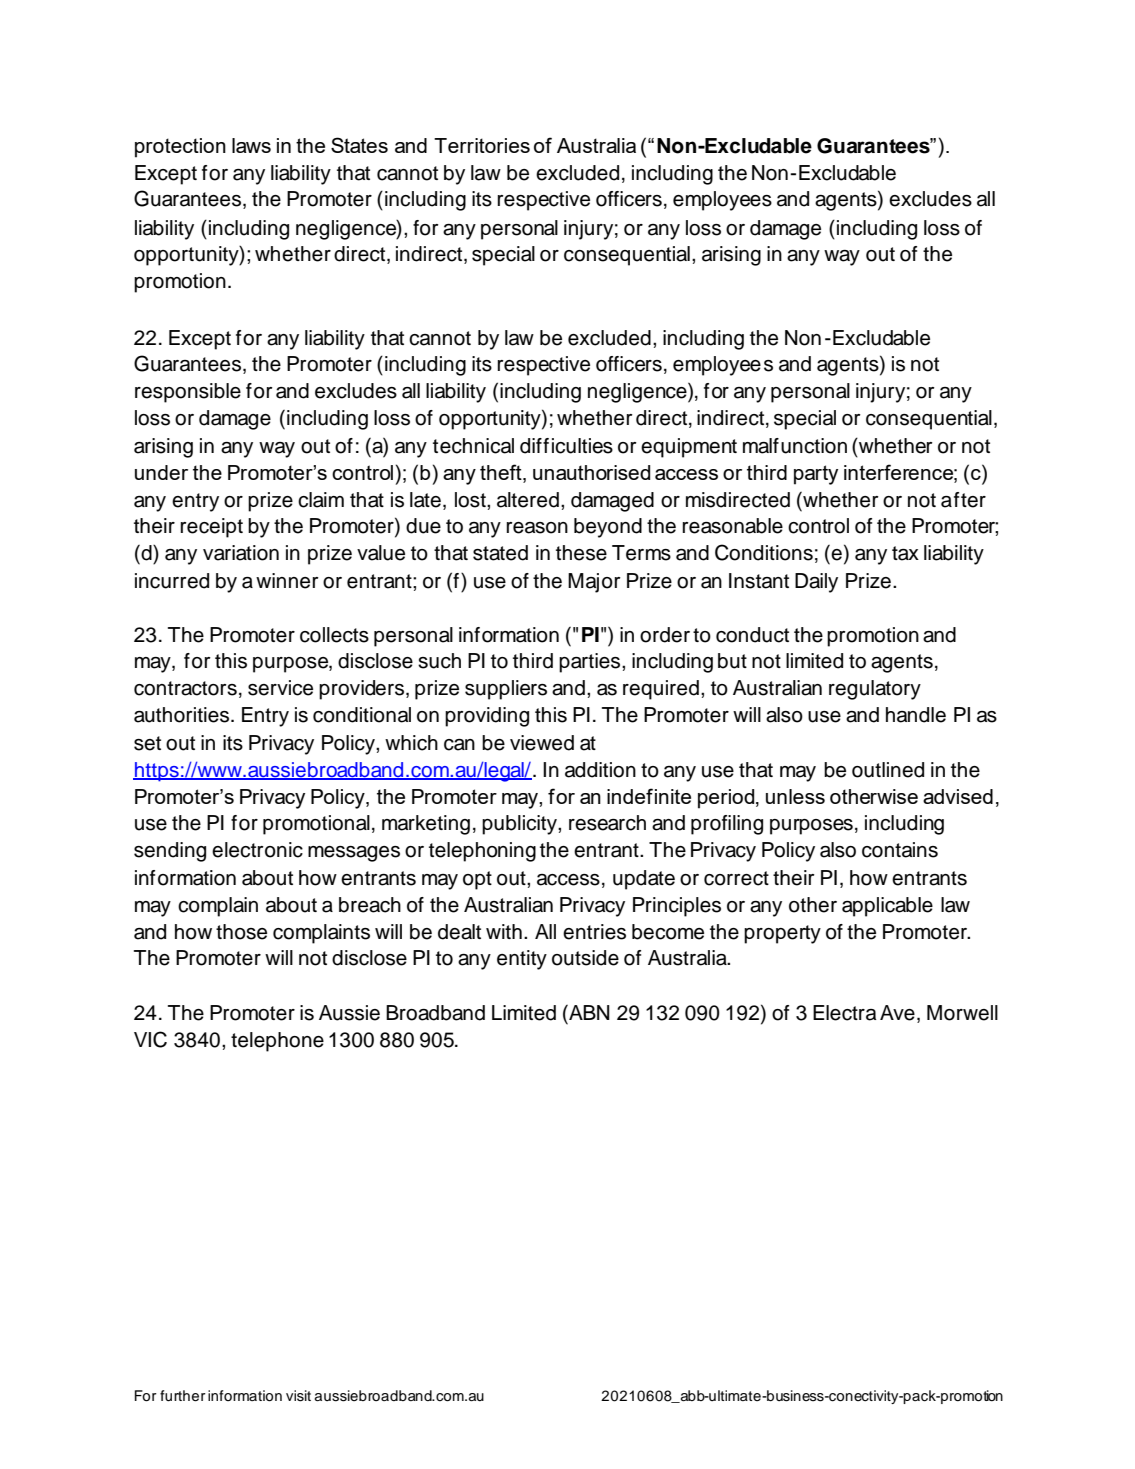 Image resolution: width=1135 pixels, height=1469 pixels. Describe the element at coordinates (844, 1013) in the page. I see `Electra` at that location.
